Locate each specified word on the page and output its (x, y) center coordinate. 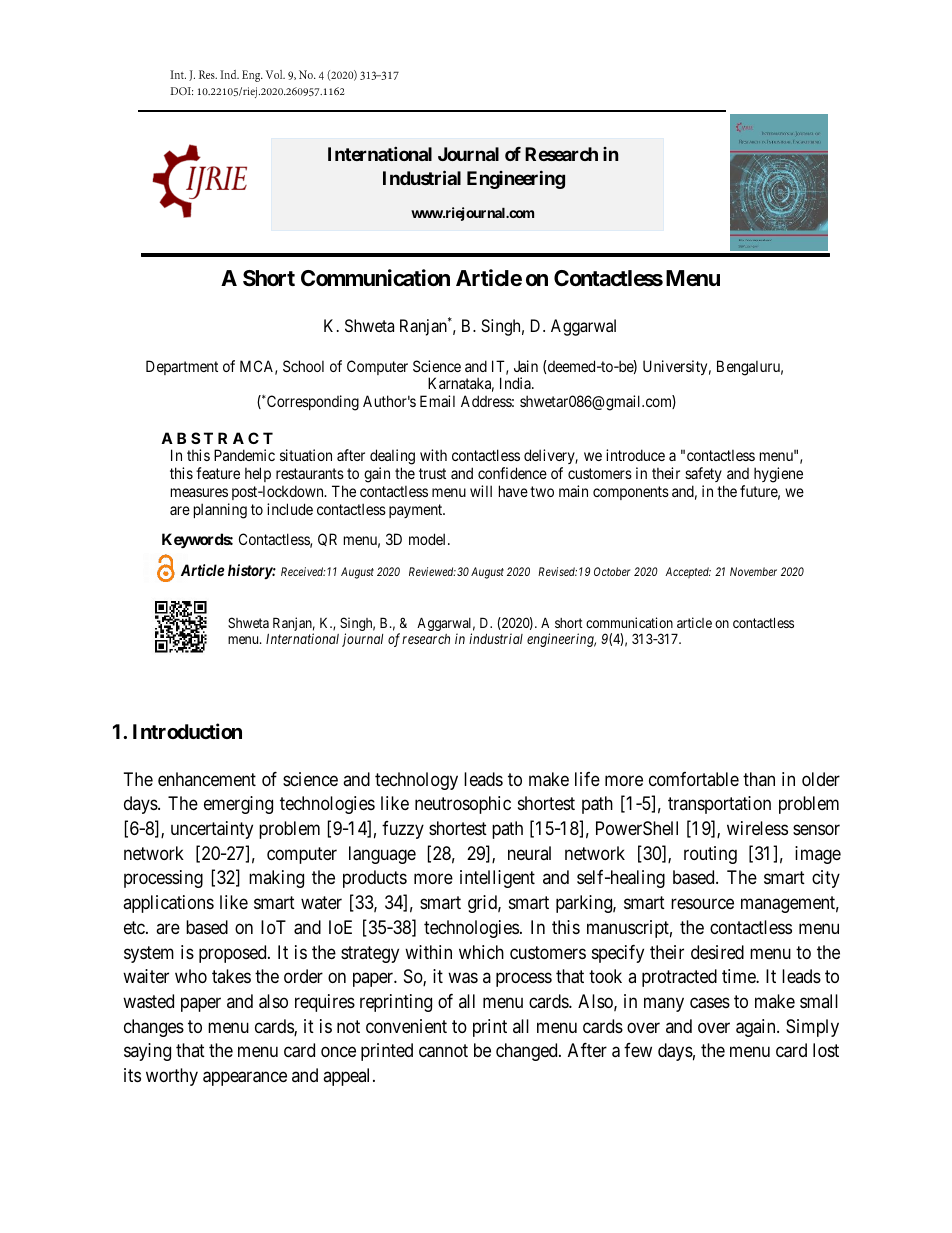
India (516, 383)
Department (182, 367)
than (759, 779)
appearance (245, 1078)
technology (416, 781)
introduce (635, 455)
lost (826, 1050)
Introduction (187, 731)
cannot (443, 1051)
